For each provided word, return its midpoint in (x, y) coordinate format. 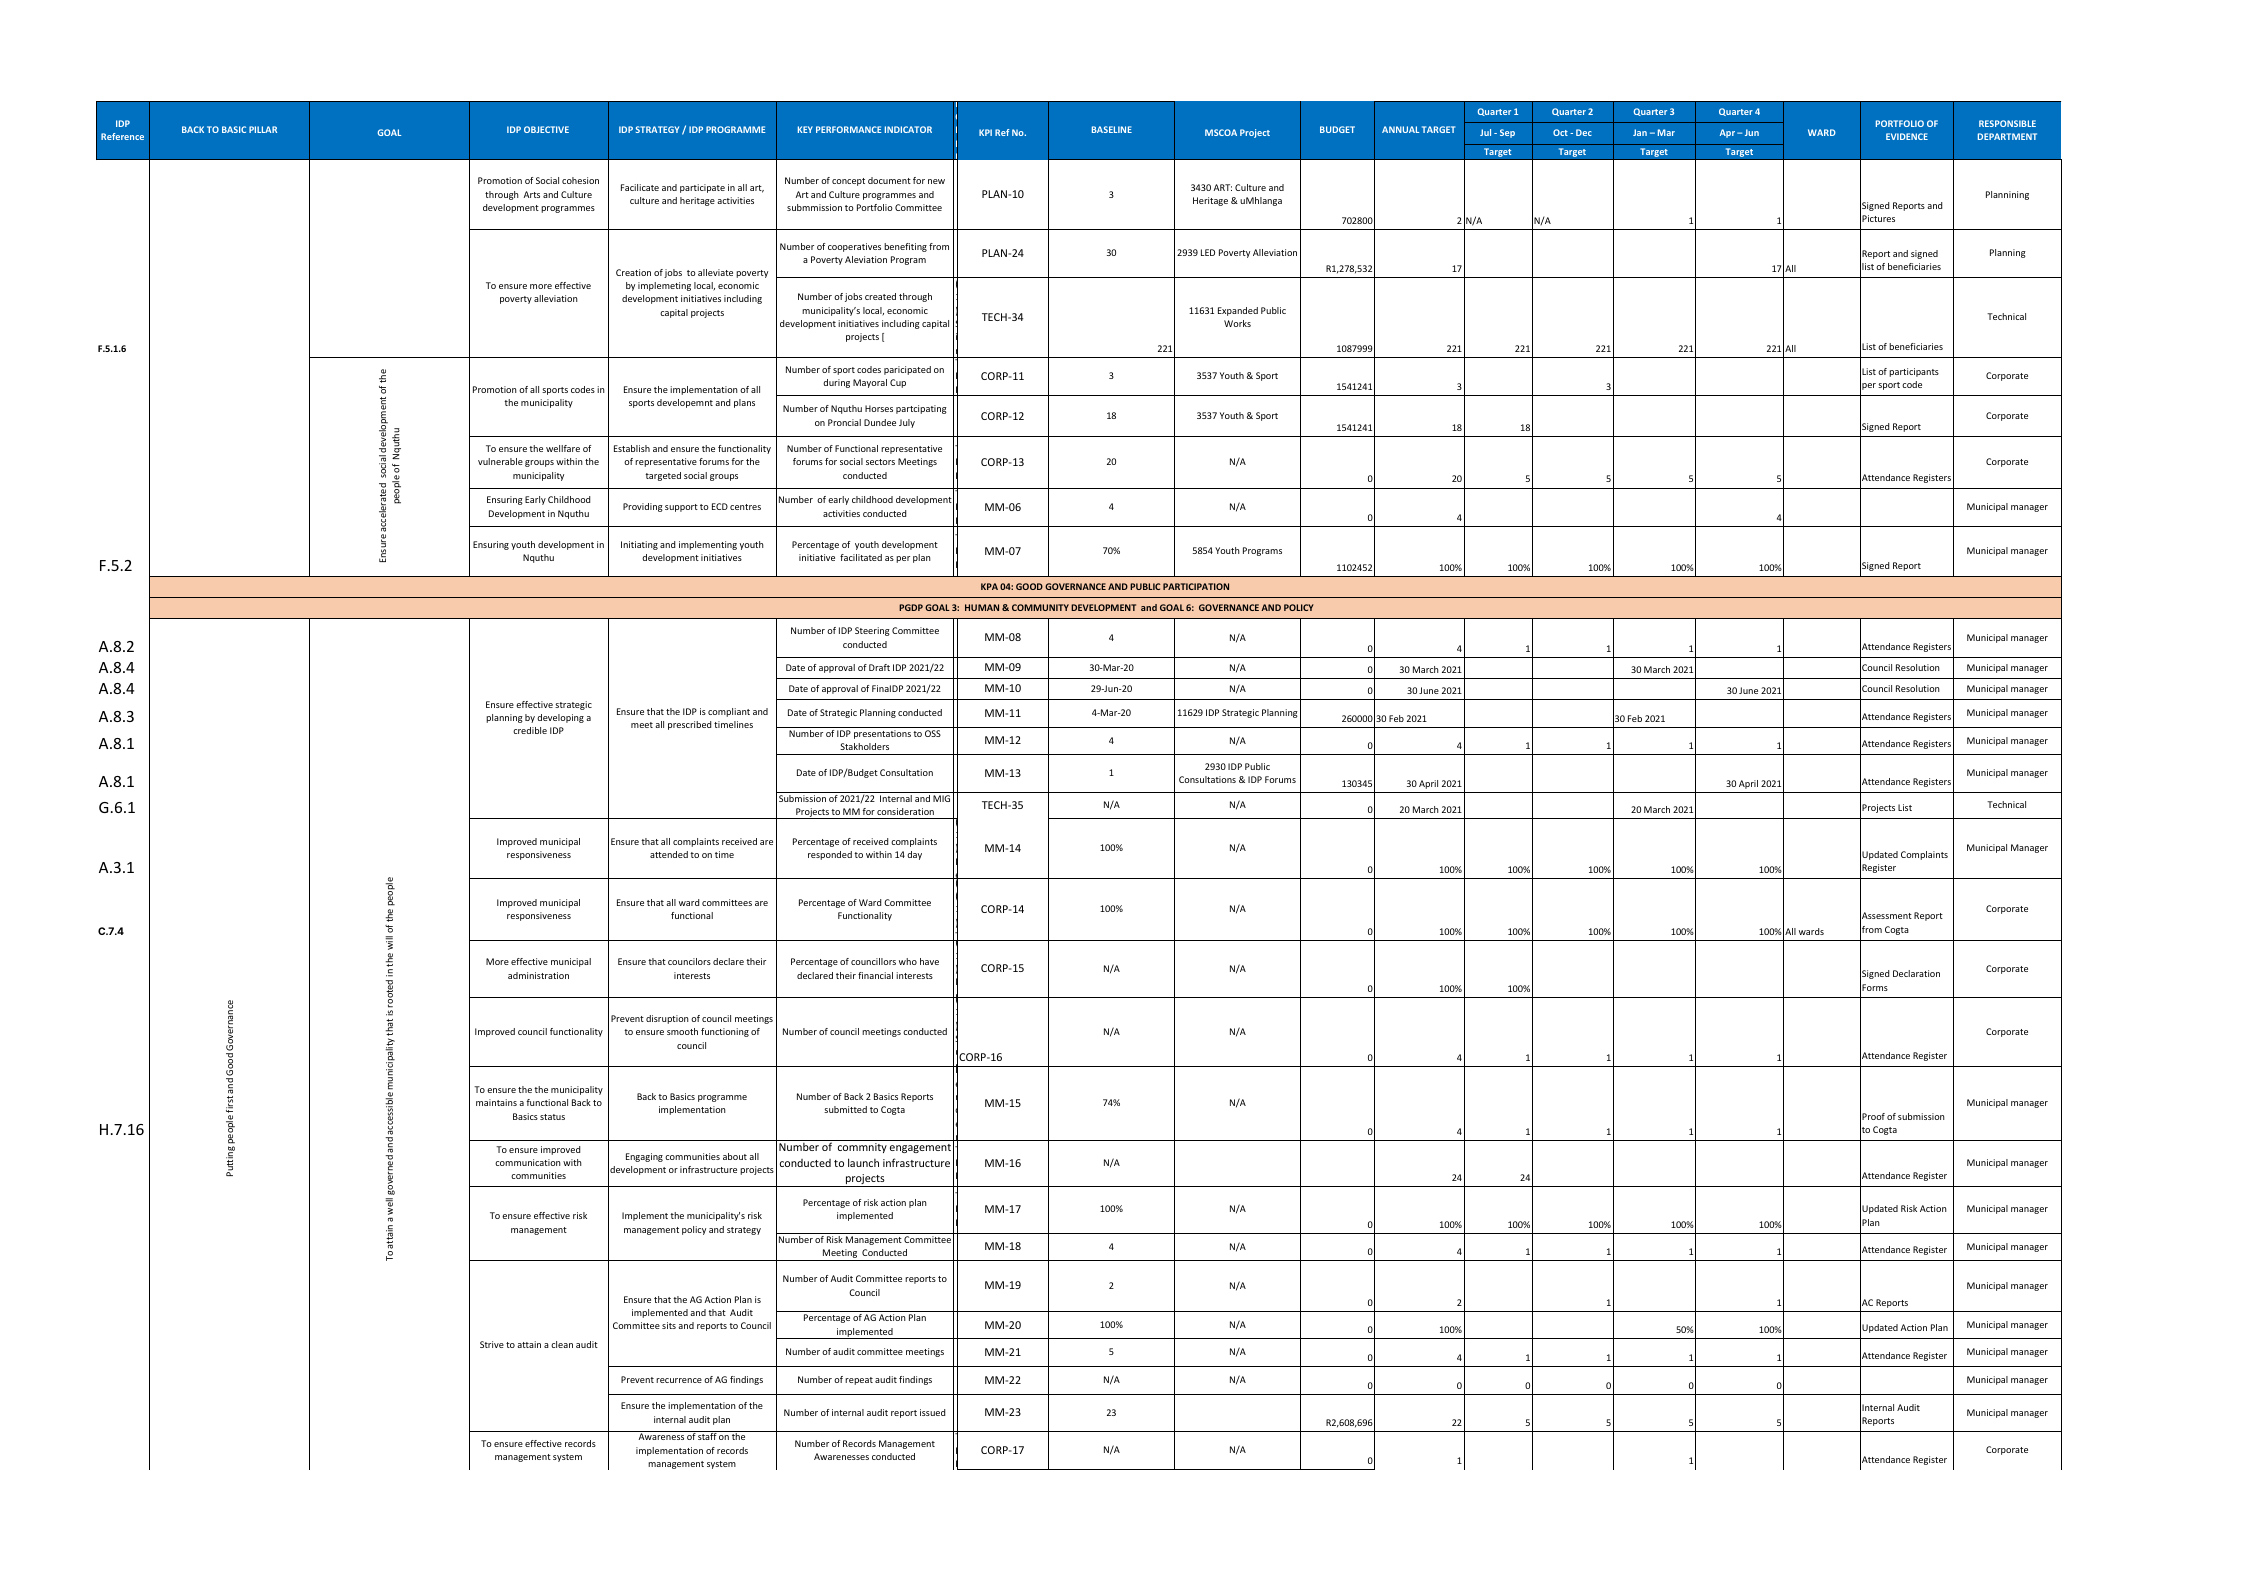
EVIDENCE (1907, 136)
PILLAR (263, 129)
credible (530, 730)
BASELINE (1112, 129)
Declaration (1916, 973)
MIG (941, 798)
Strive (492, 1344)
